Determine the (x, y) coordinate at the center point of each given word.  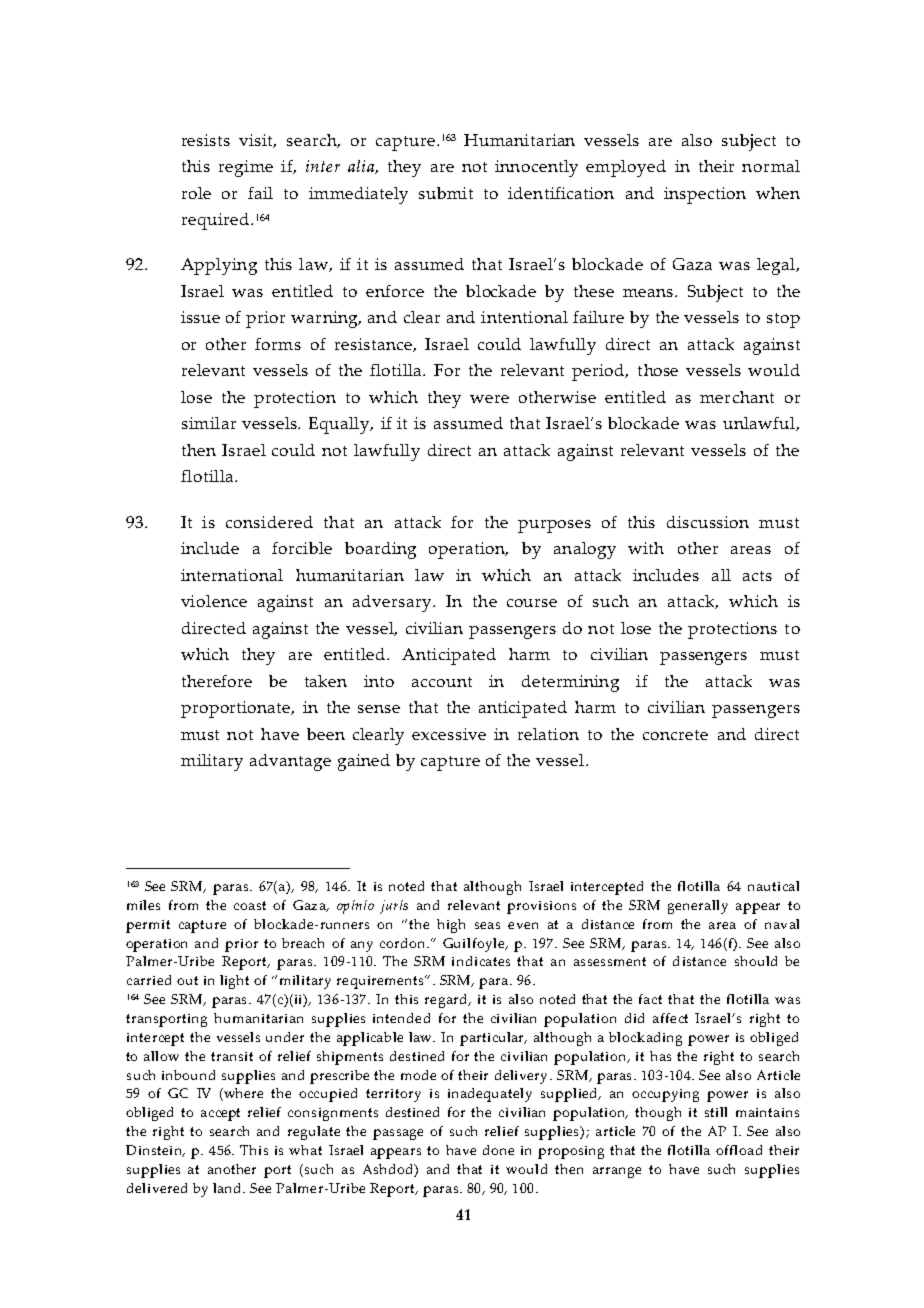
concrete (675, 735)
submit (446, 193)
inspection (705, 195)
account (442, 682)
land (228, 1188)
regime (246, 168)
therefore (217, 681)
